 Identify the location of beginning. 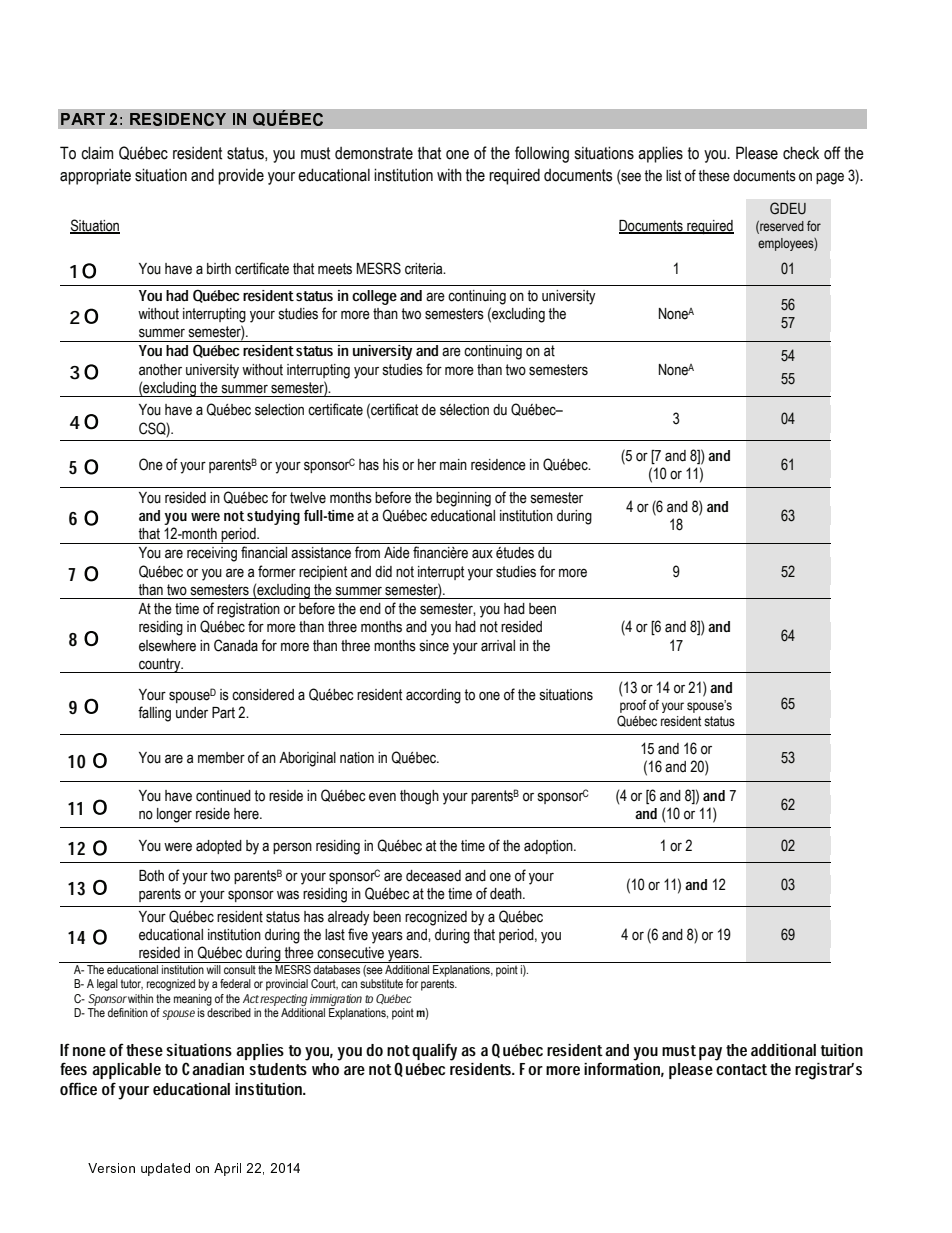
(463, 499).
